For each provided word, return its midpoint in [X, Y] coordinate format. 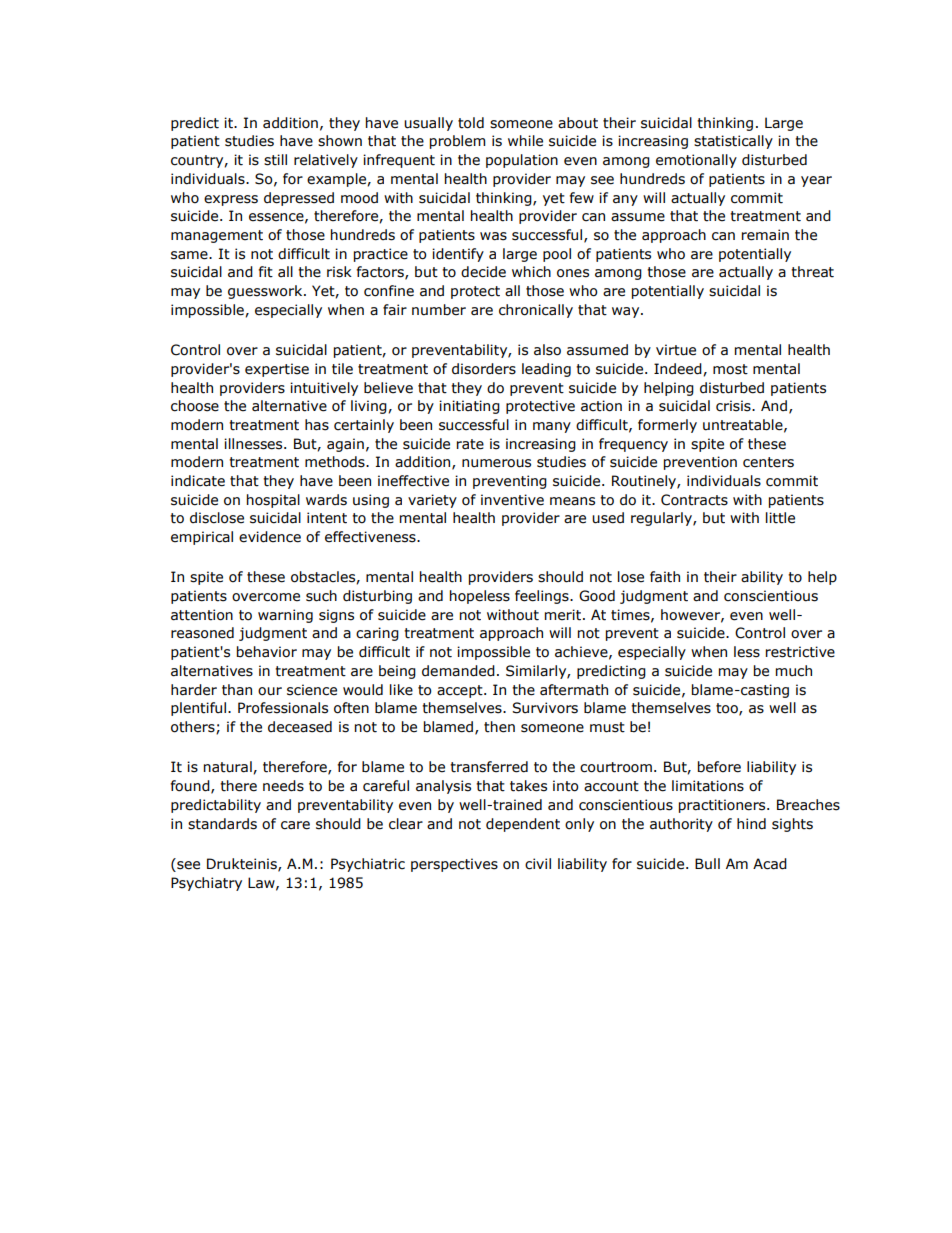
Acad [770, 864]
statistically [733, 142]
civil [538, 864]
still [275, 160]
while [525, 141]
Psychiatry [206, 884]
